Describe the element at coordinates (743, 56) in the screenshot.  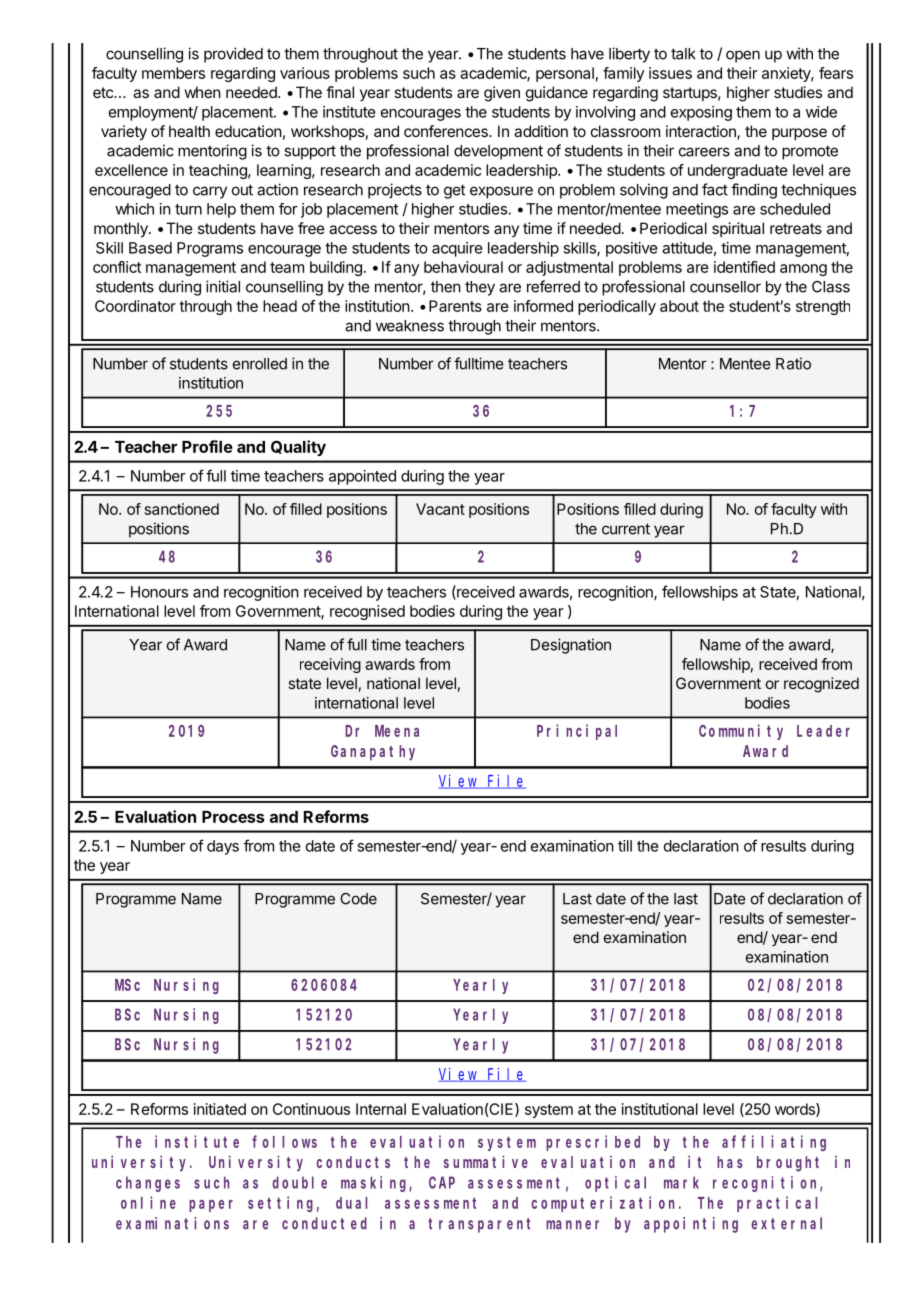
I see `open` at that location.
